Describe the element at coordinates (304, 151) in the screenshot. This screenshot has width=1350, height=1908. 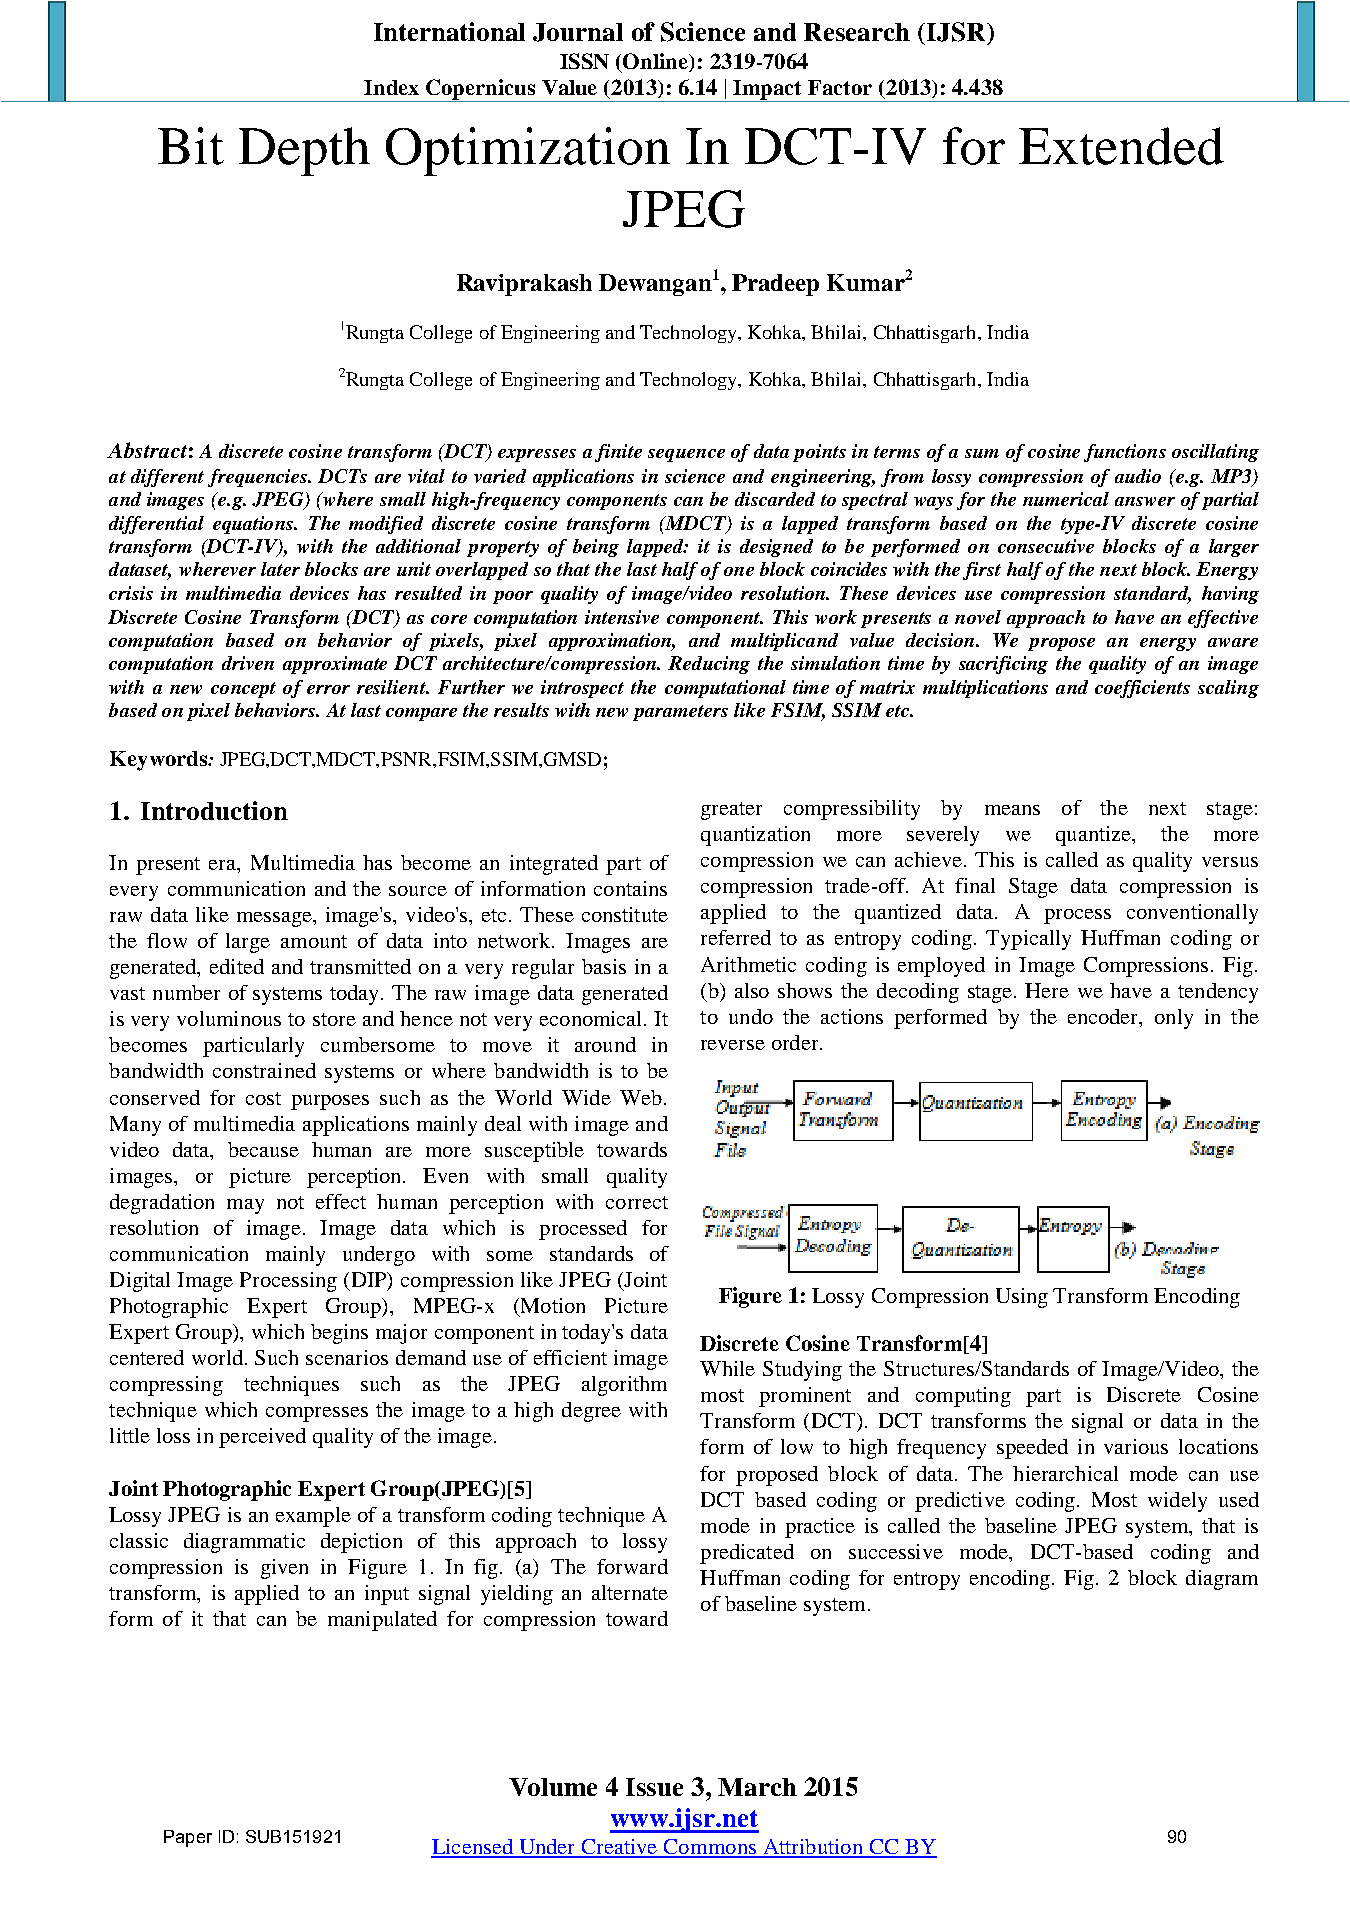
I see `Depth` at that location.
